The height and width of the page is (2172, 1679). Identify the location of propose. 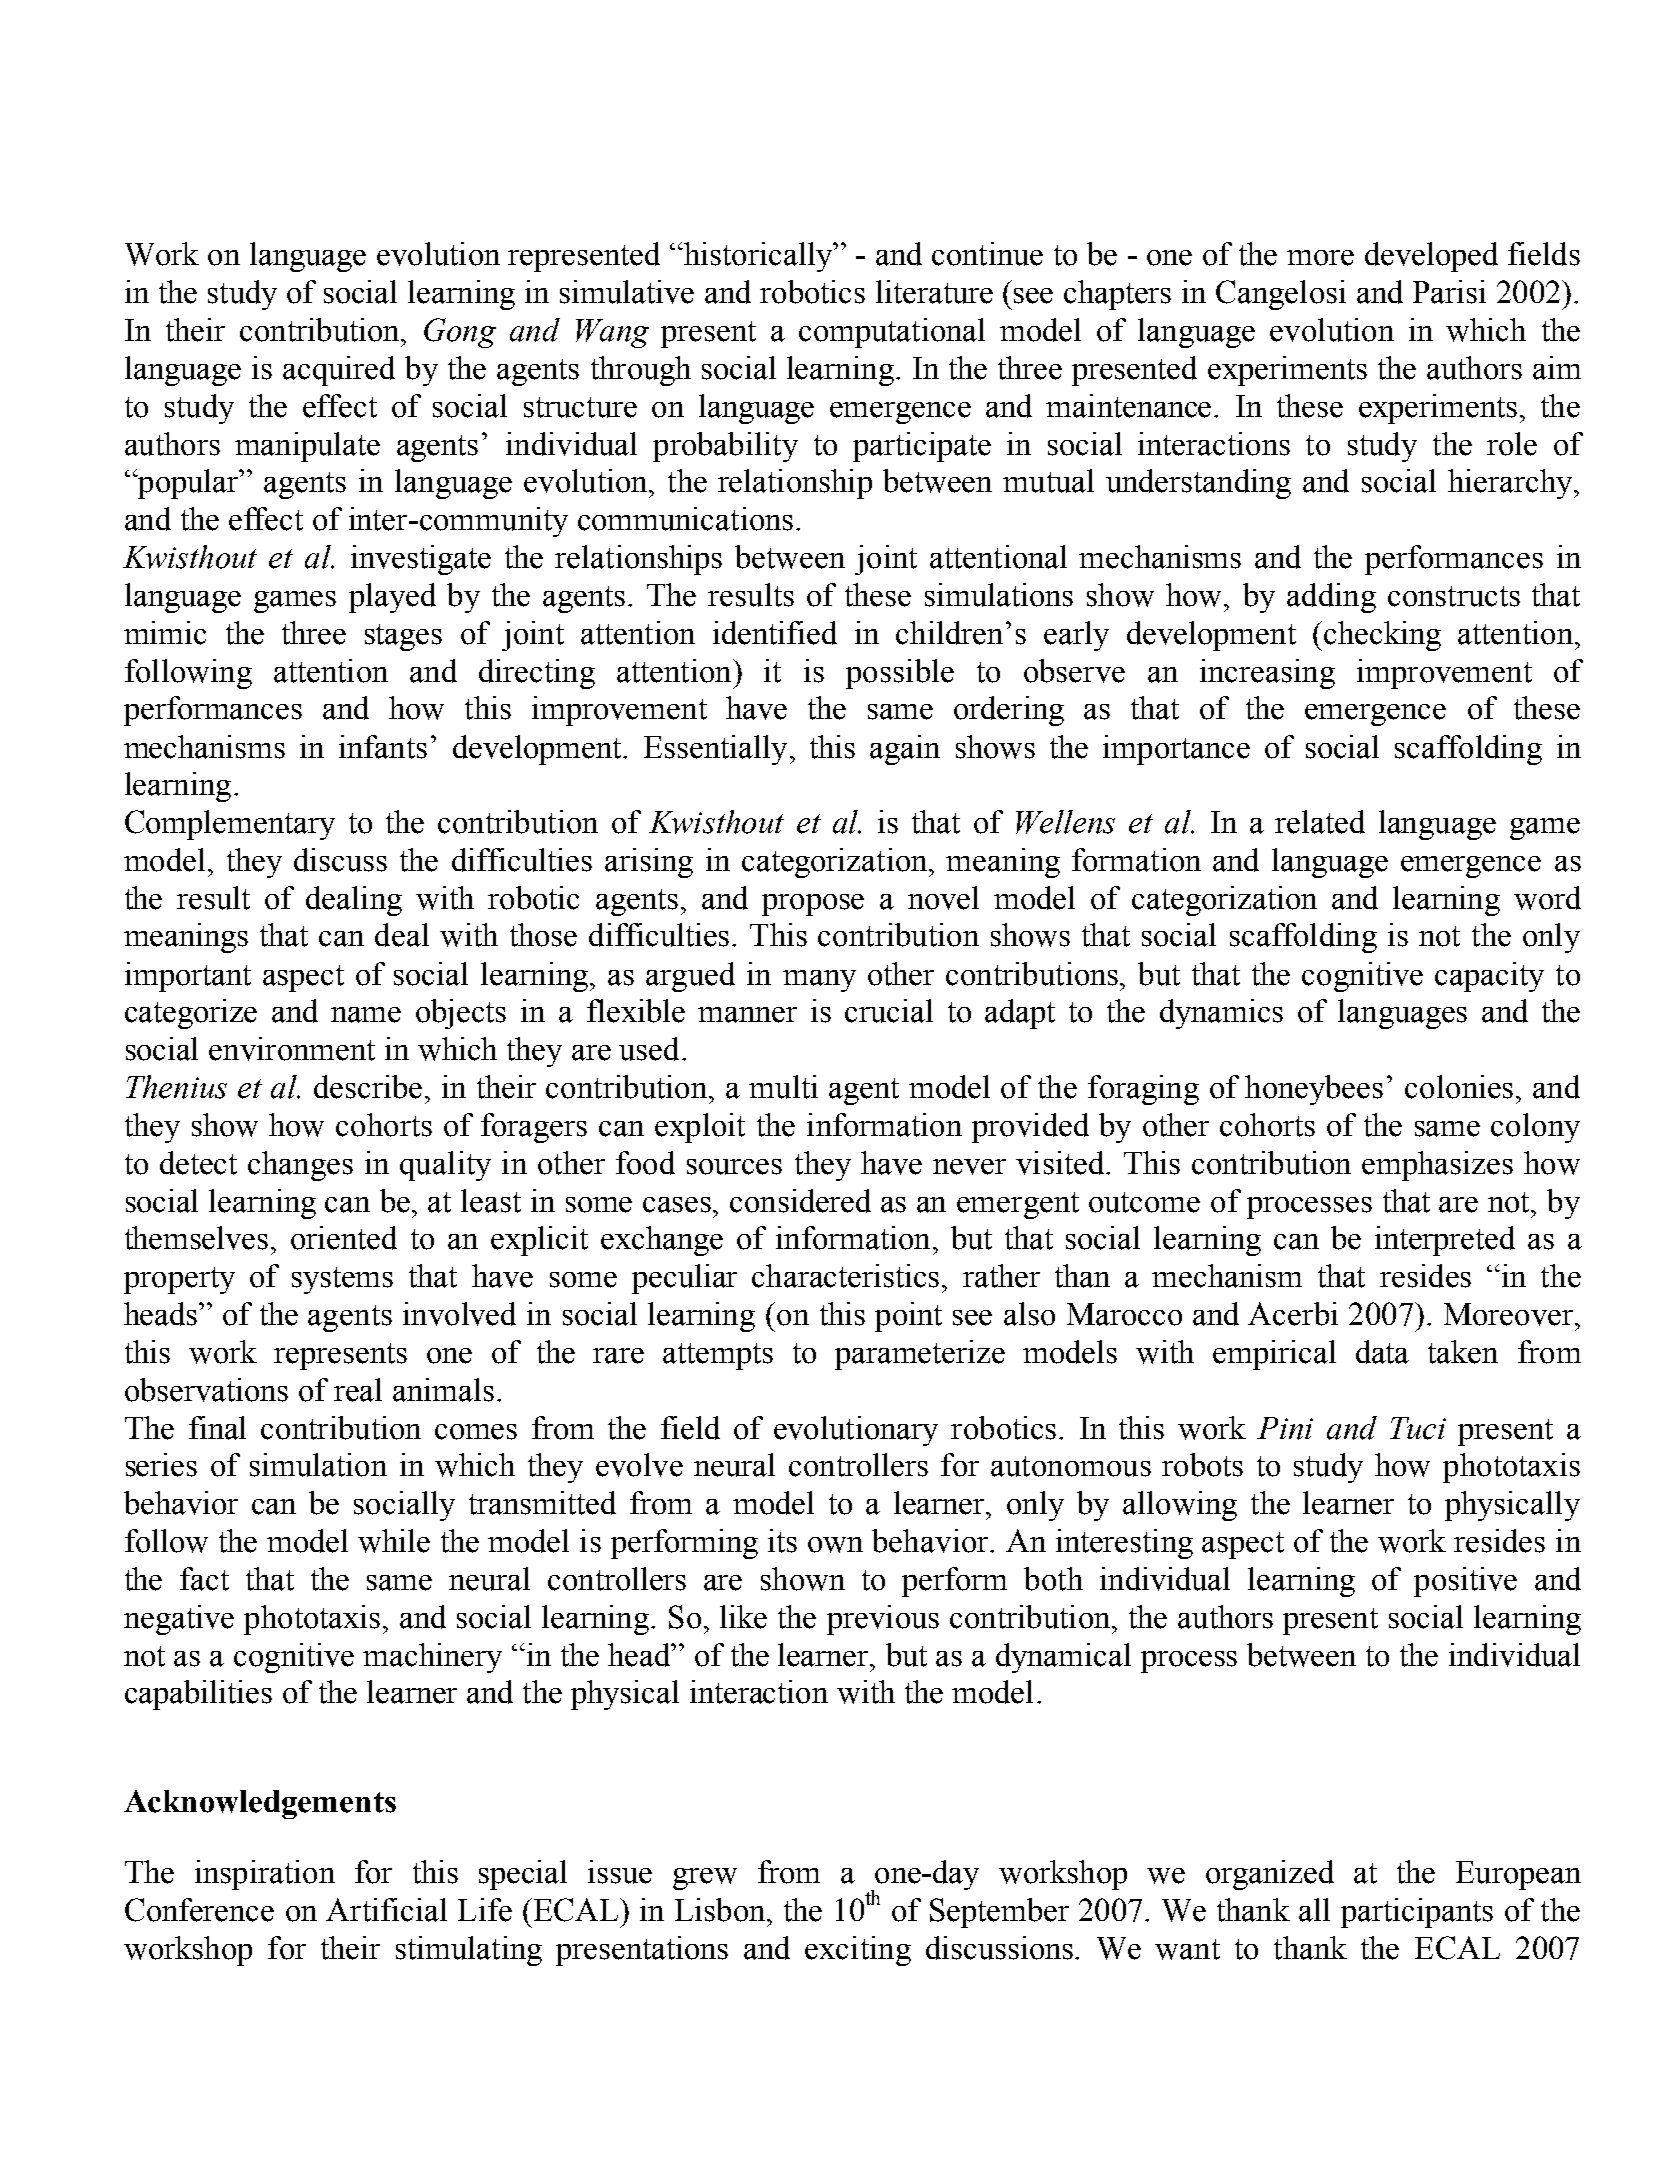
(813, 905).
